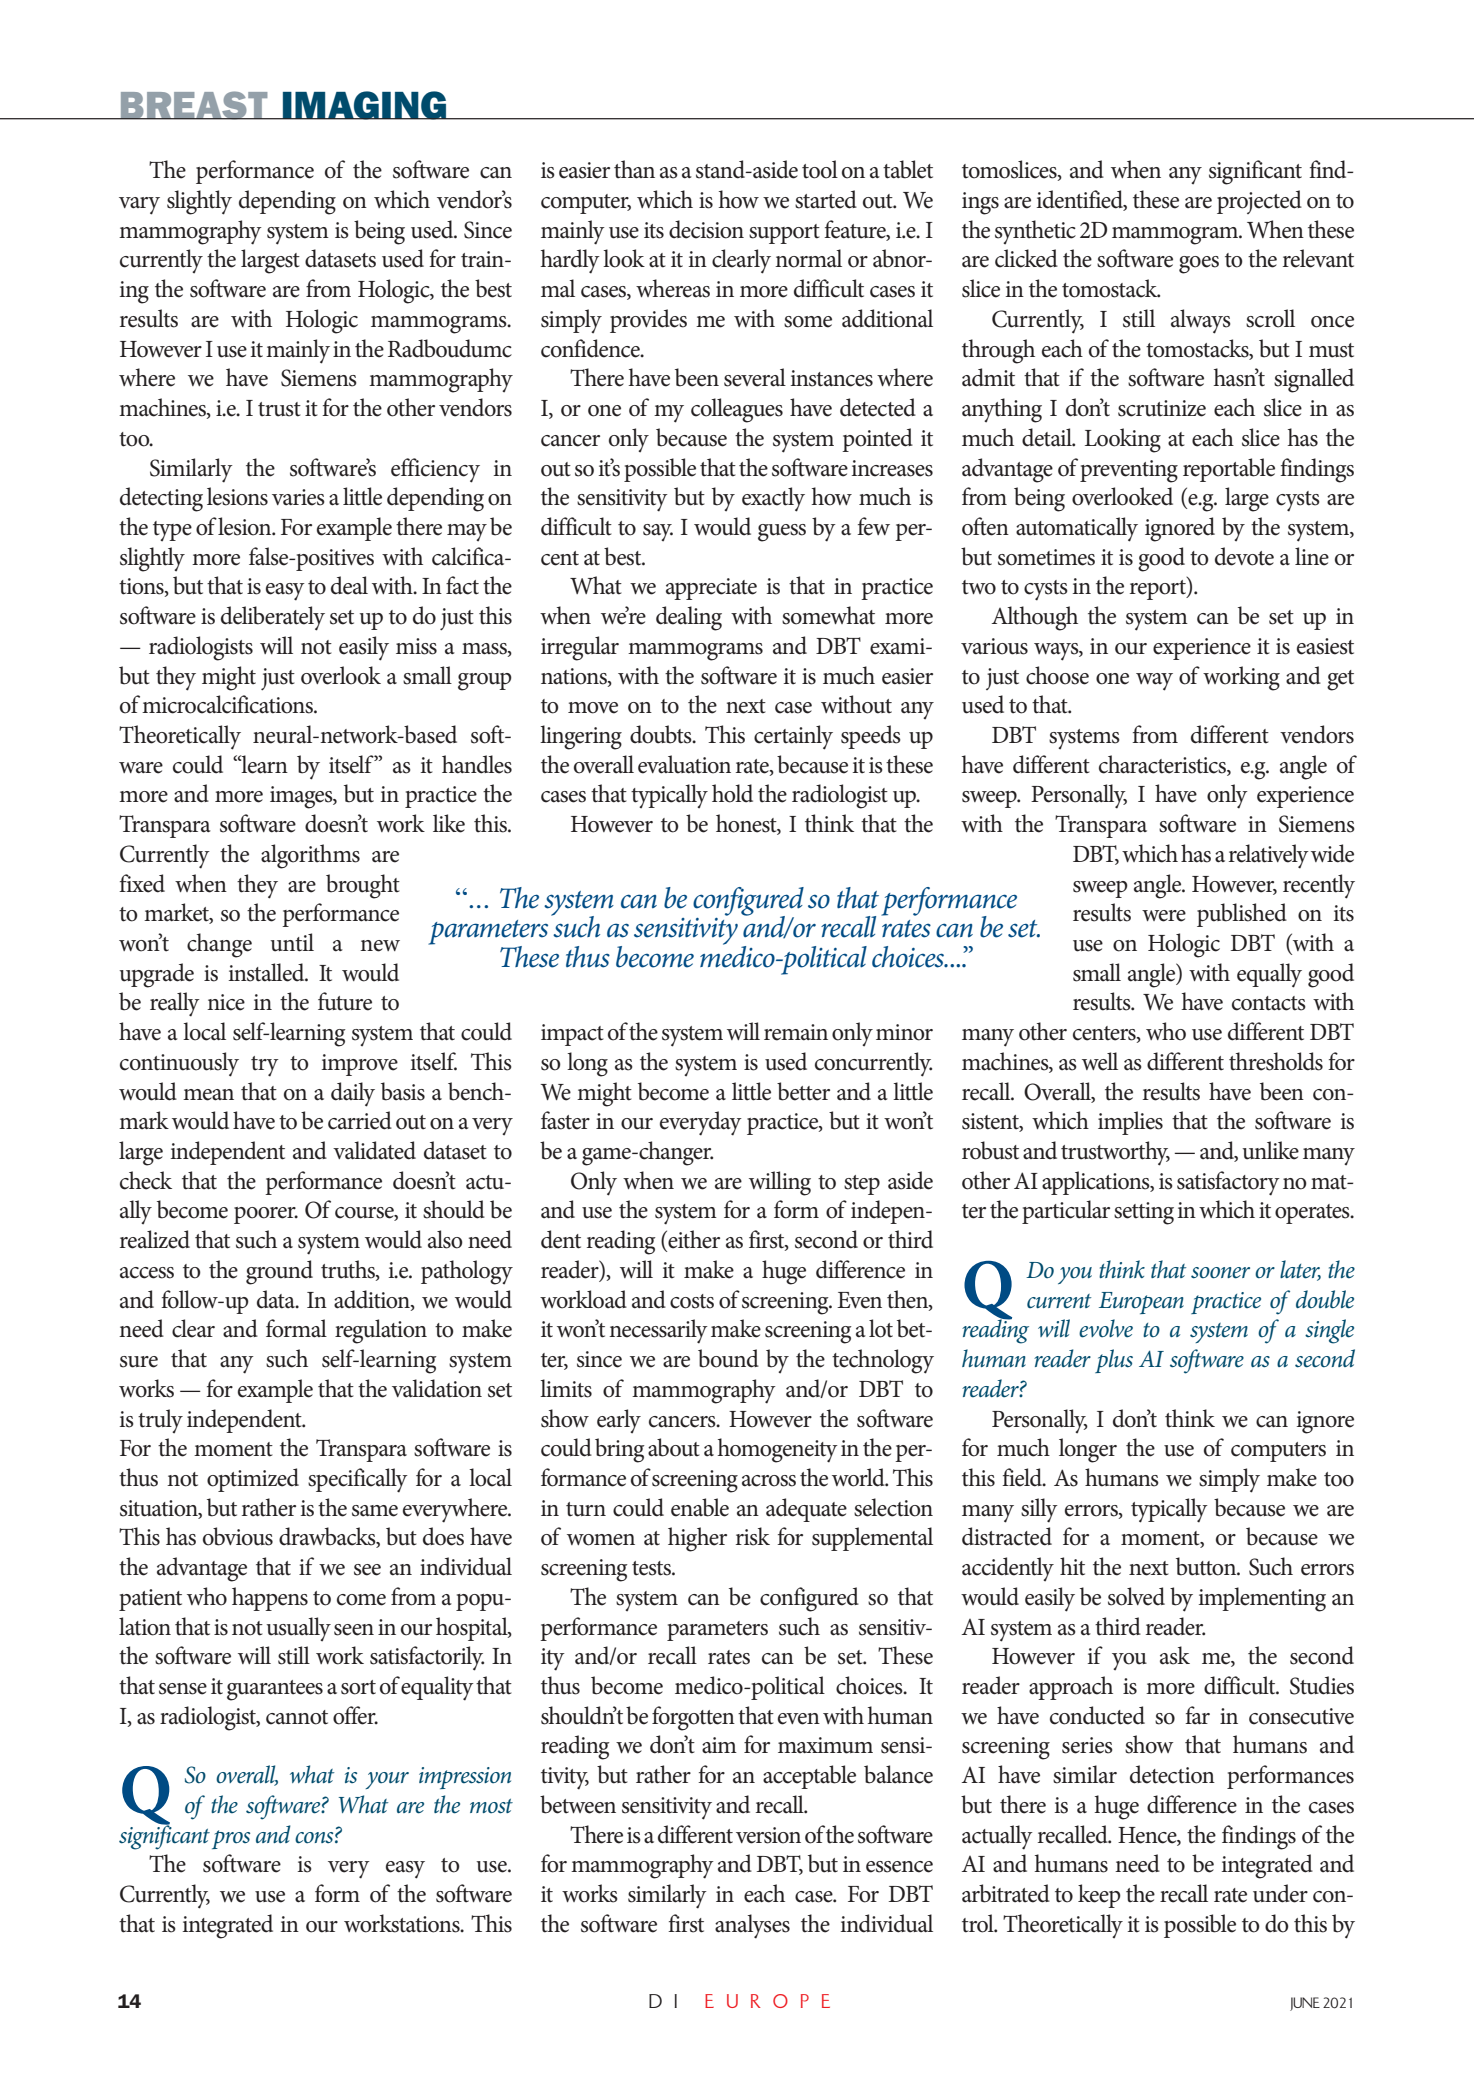  Describe the element at coordinates (684, 764) in the page. I see `evaluation` at that location.
